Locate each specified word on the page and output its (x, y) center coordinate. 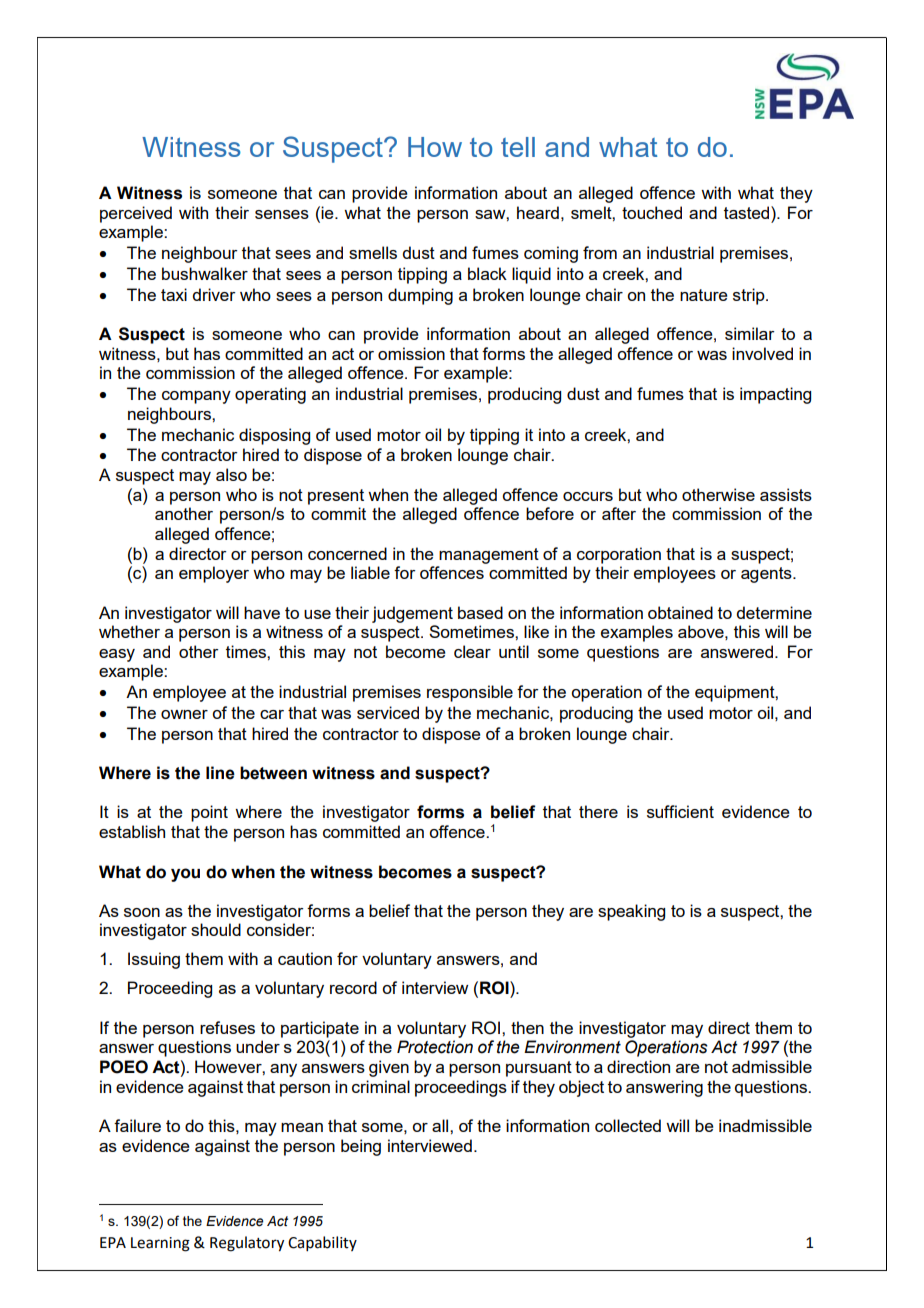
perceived (136, 214)
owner (184, 714)
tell (518, 147)
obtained (680, 612)
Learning (160, 1244)
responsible (470, 693)
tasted (748, 212)
